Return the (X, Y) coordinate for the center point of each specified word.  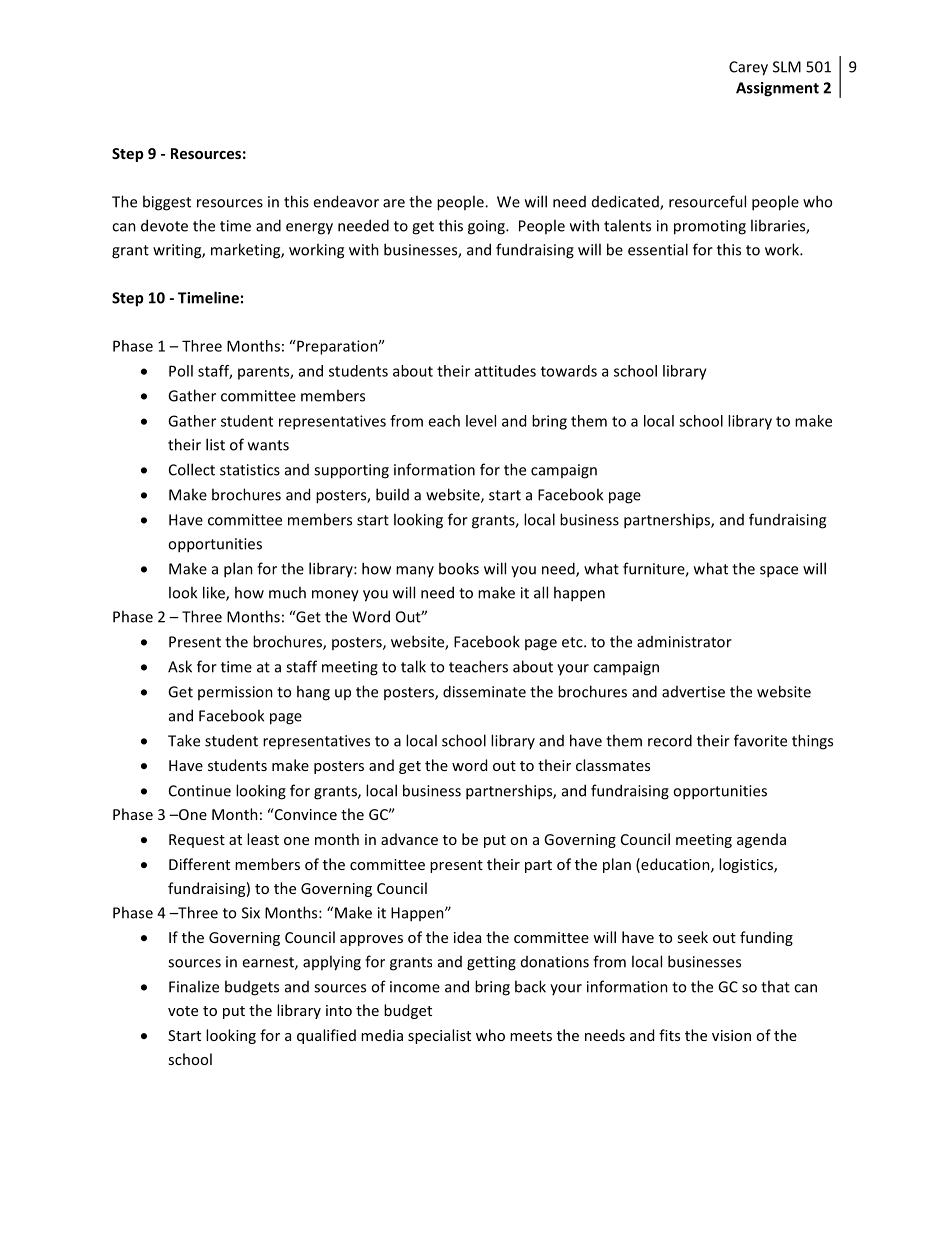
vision (731, 1035)
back (530, 986)
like (215, 593)
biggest (167, 203)
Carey (748, 68)
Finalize (194, 986)
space (779, 572)
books (459, 568)
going (487, 227)
